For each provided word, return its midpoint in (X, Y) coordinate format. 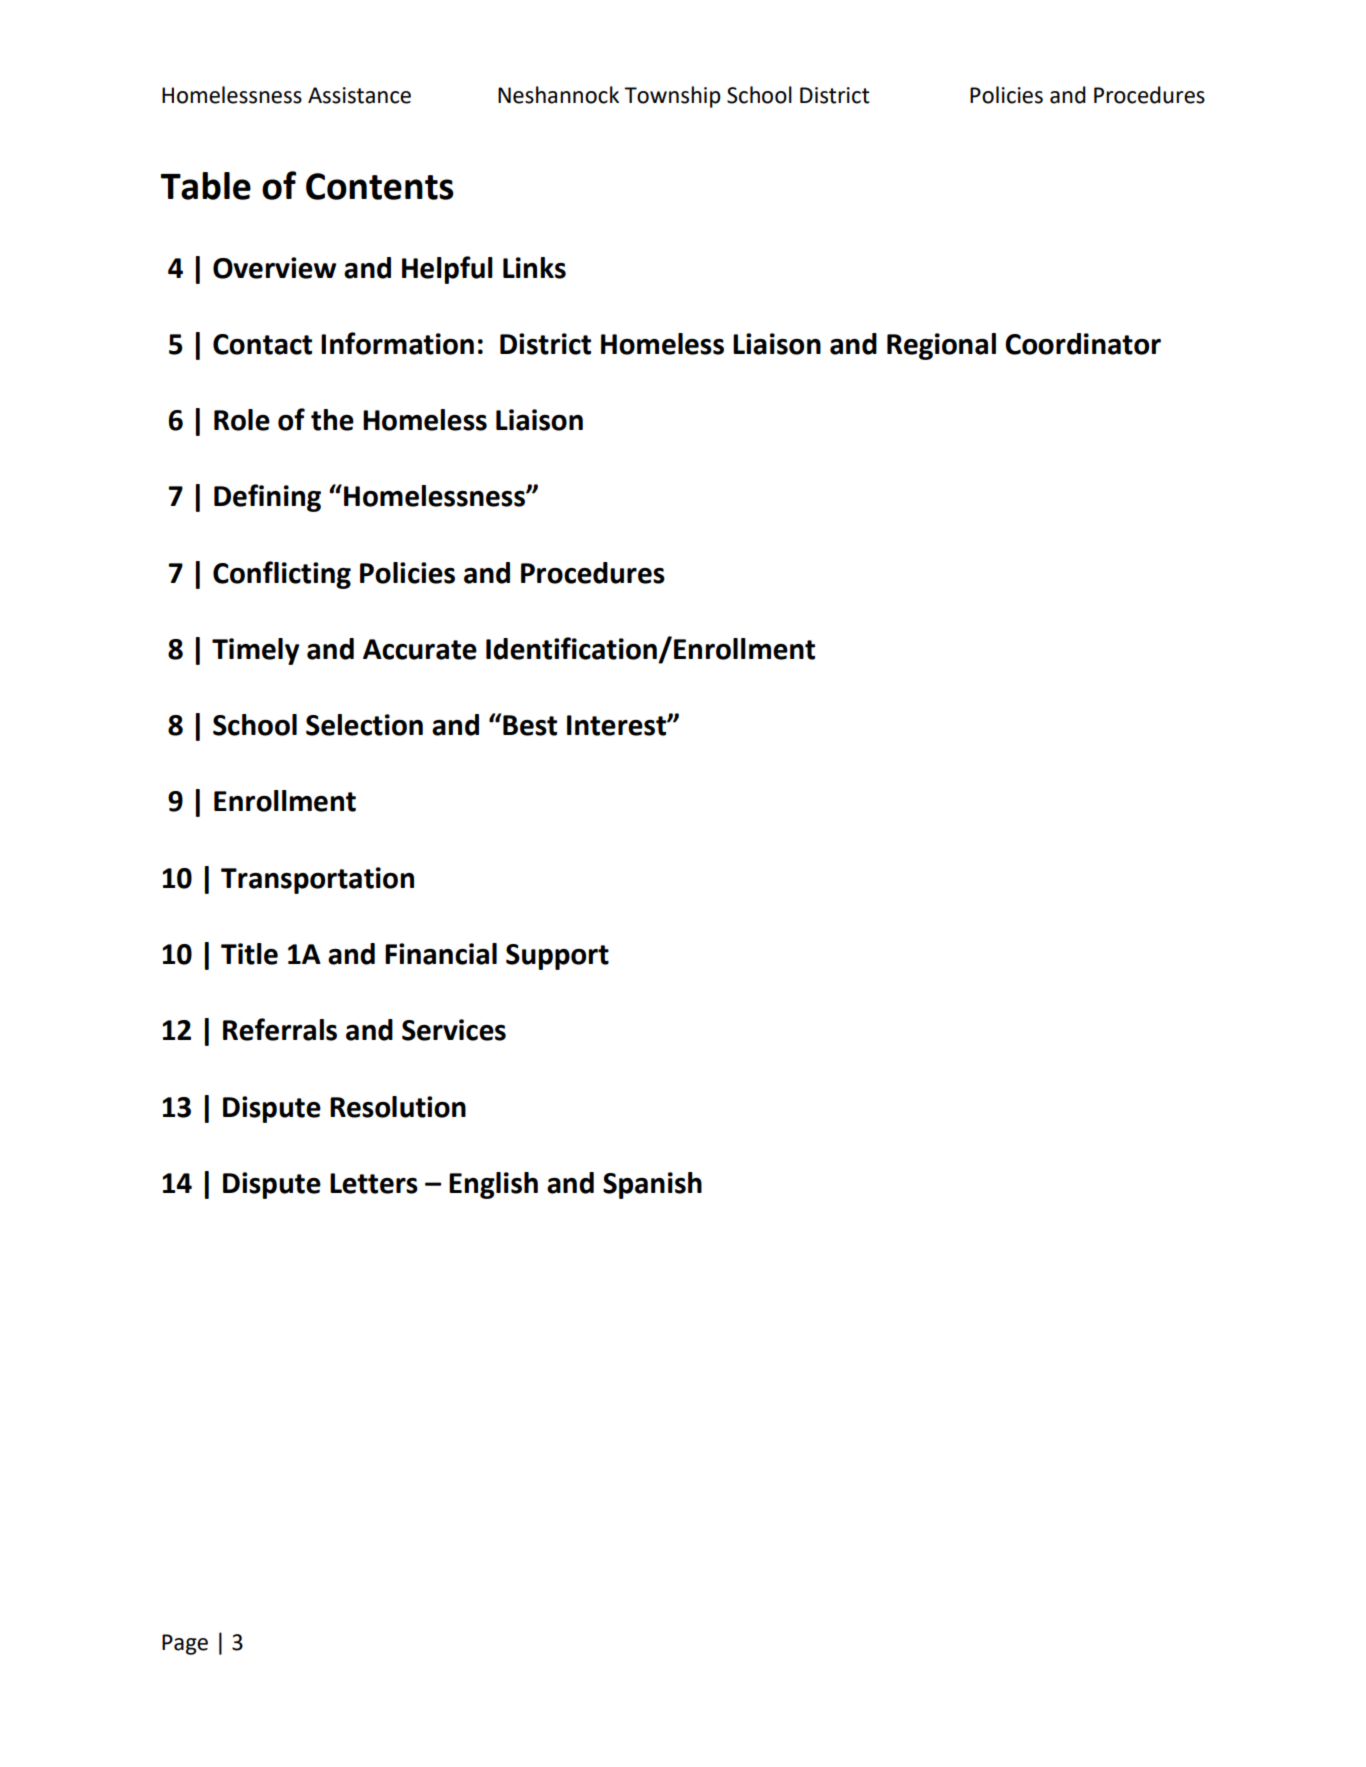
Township (672, 97)
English (493, 1185)
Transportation (317, 880)
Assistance (359, 95)
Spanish (652, 1185)
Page (185, 1644)
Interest (617, 725)
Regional (941, 346)
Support (557, 957)
